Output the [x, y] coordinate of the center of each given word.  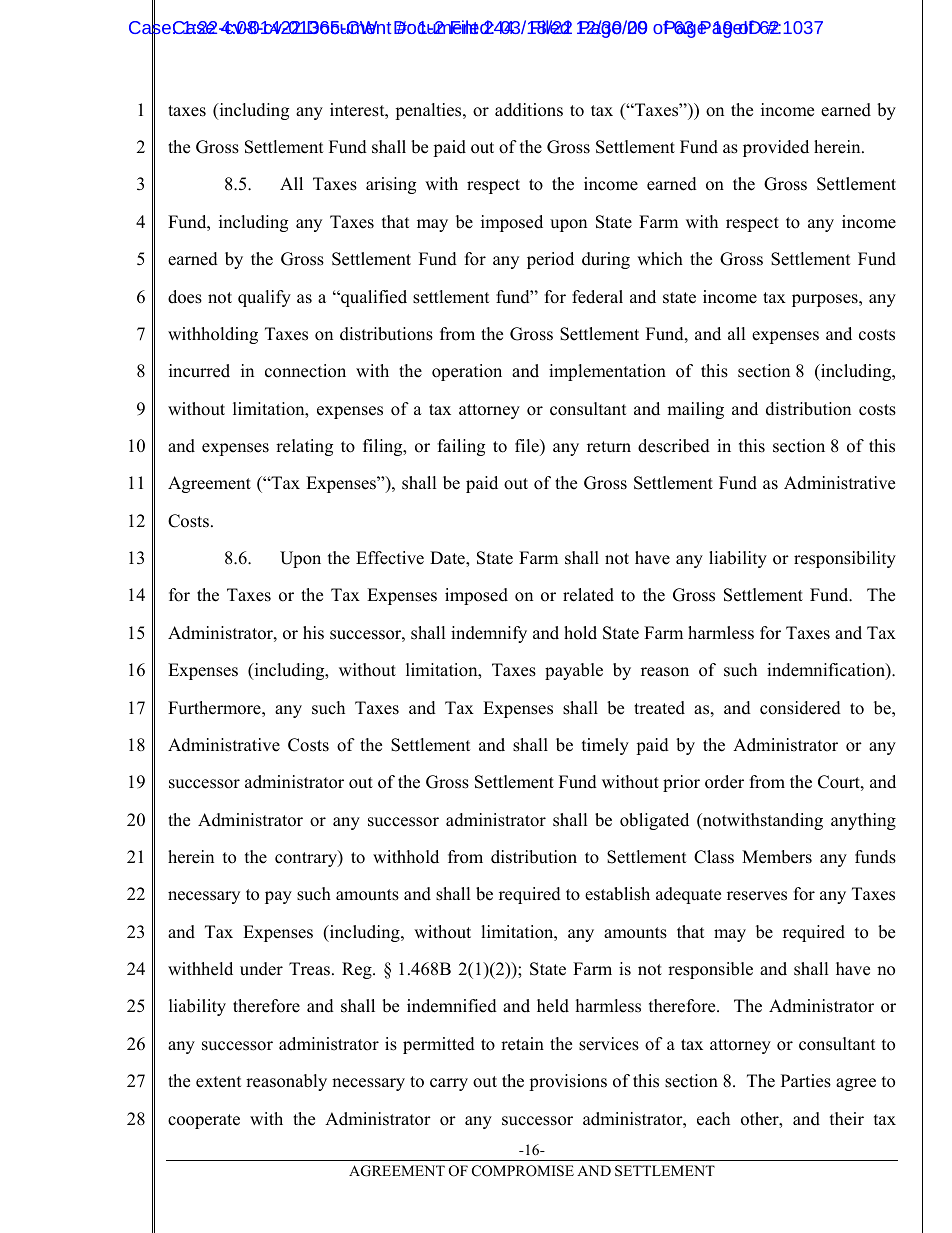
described [674, 446]
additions [529, 110]
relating [304, 447]
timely [605, 746]
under [261, 969]
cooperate [204, 1121]
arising [391, 185]
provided [776, 148]
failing [461, 447]
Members [777, 857]
